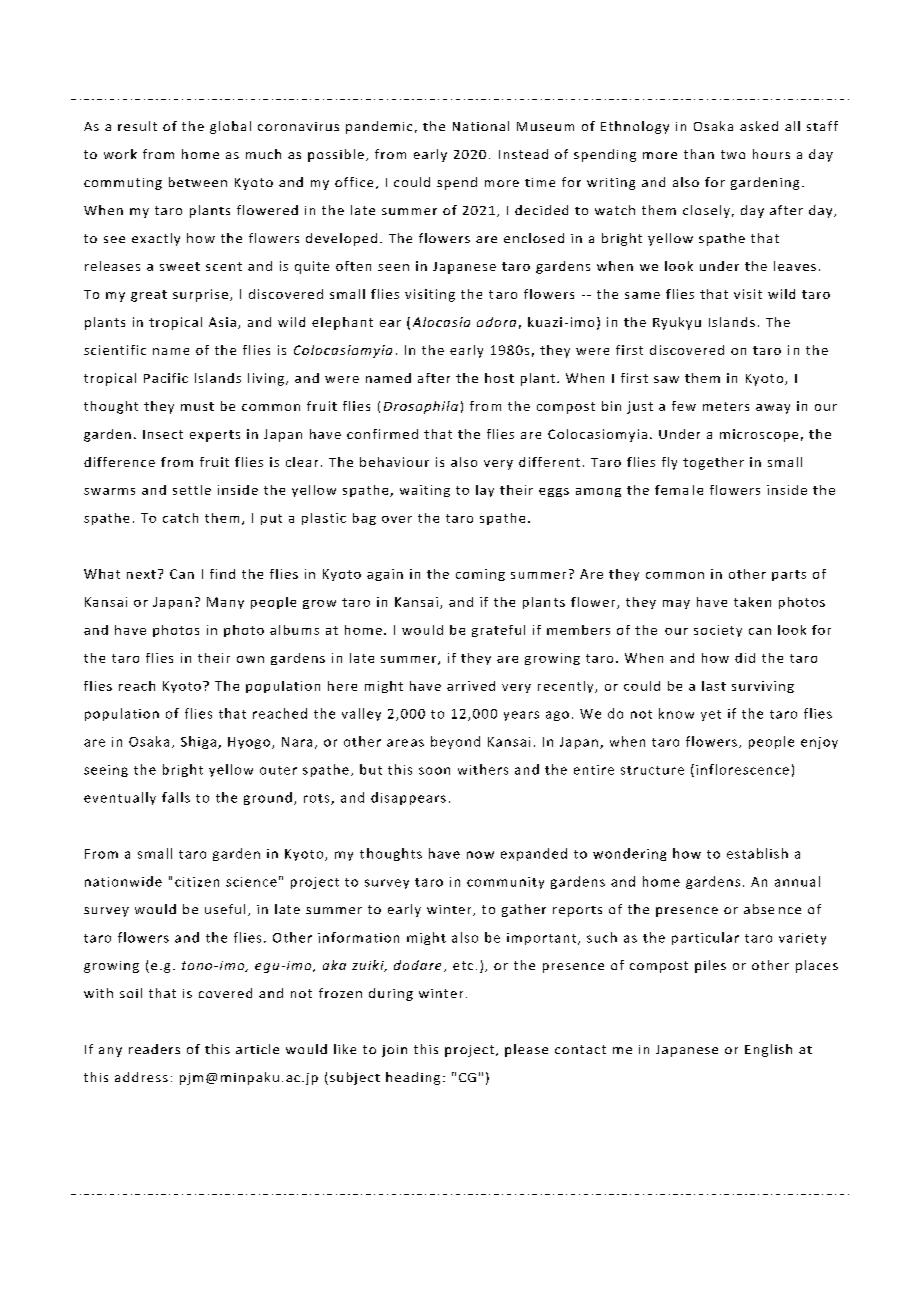  Describe the element at coordinates (225, 603) in the screenshot. I see `Many` at that location.
